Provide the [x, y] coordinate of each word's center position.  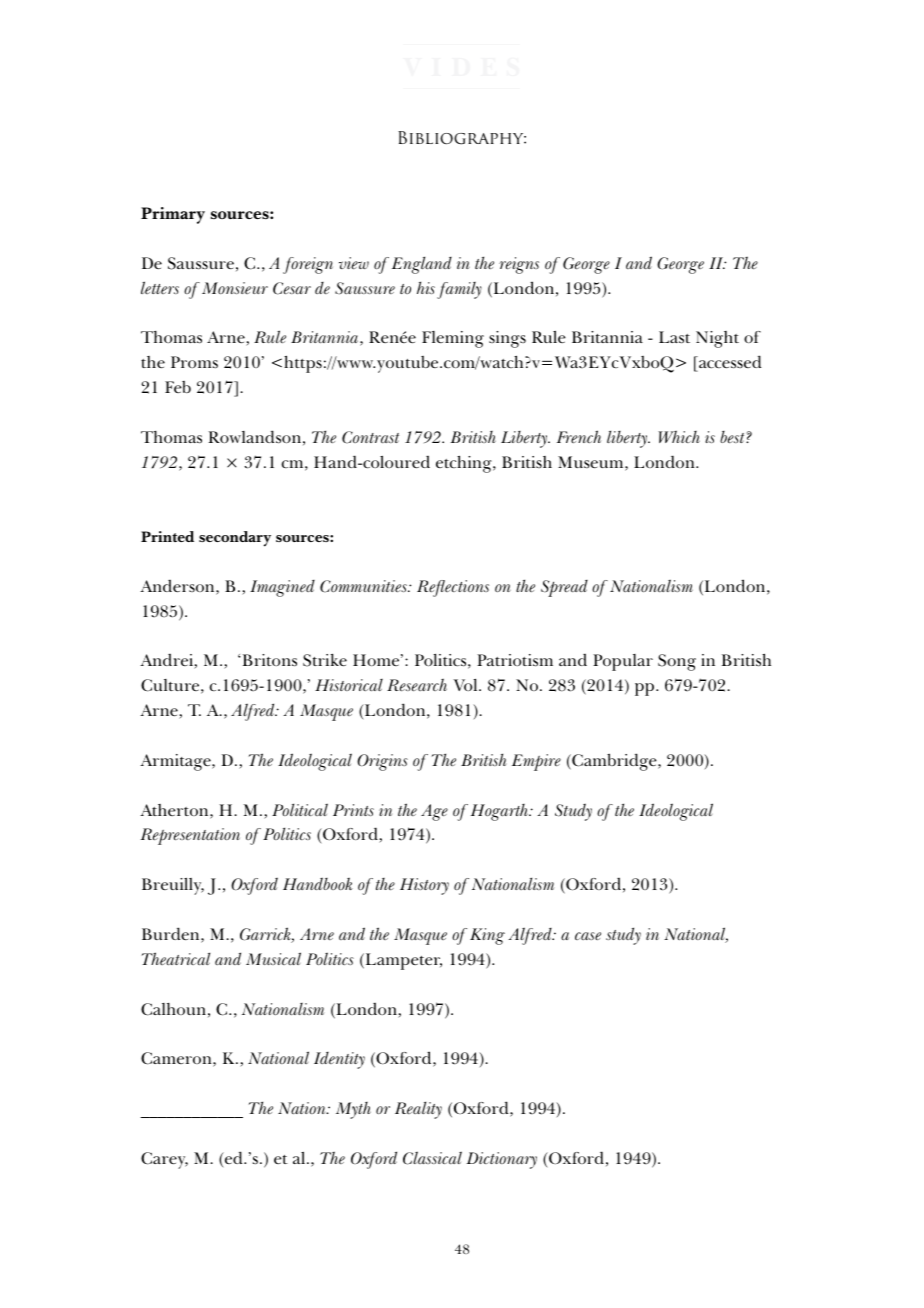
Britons [268, 660]
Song [677, 662]
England [422, 265]
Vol [466, 685]
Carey [164, 1160]
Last [674, 337]
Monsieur [235, 288]
